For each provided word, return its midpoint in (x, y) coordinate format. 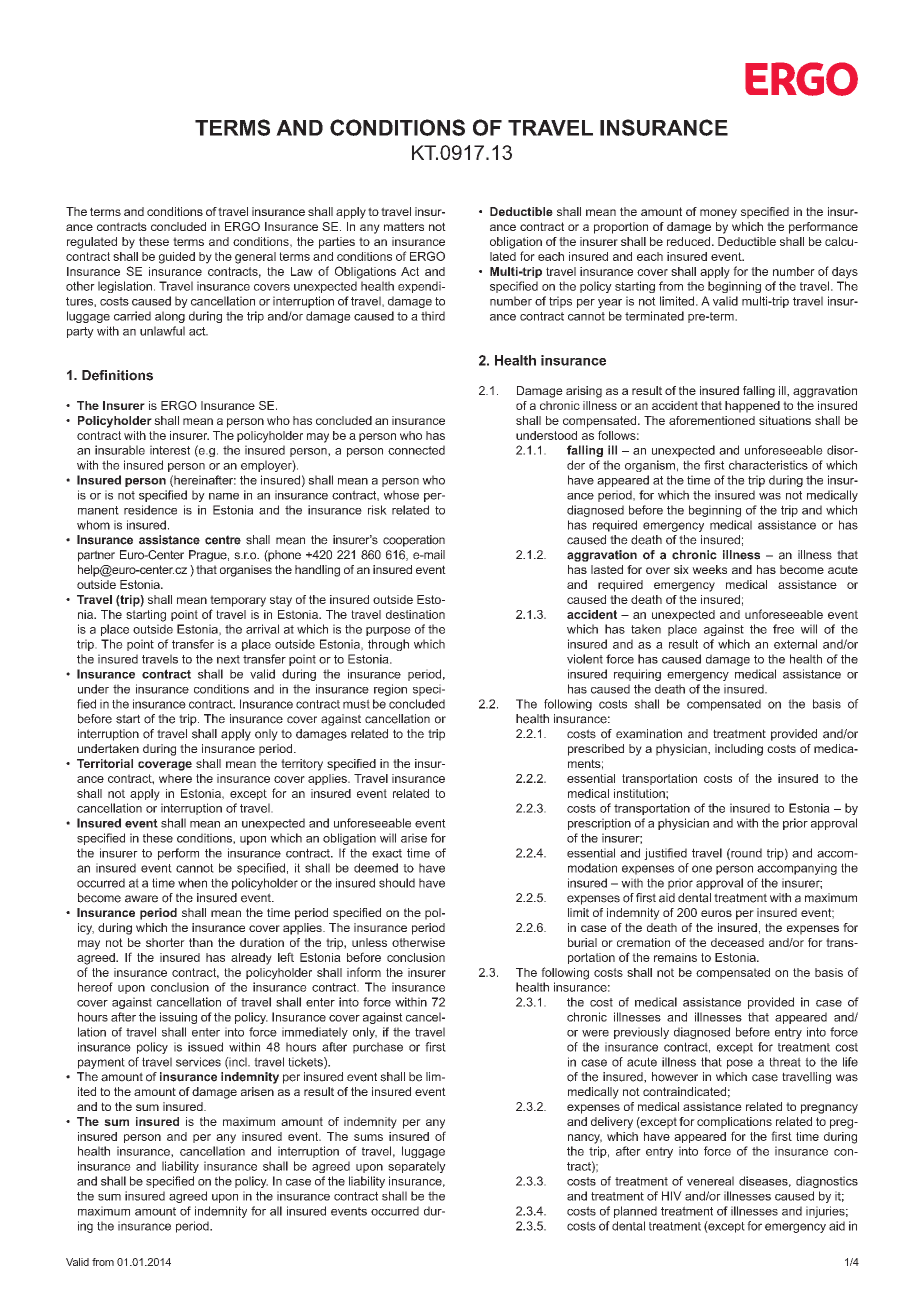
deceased (737, 942)
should (397, 883)
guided (177, 258)
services (198, 1062)
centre (223, 540)
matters (404, 226)
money (718, 214)
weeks (709, 569)
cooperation (414, 541)
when (192, 883)
